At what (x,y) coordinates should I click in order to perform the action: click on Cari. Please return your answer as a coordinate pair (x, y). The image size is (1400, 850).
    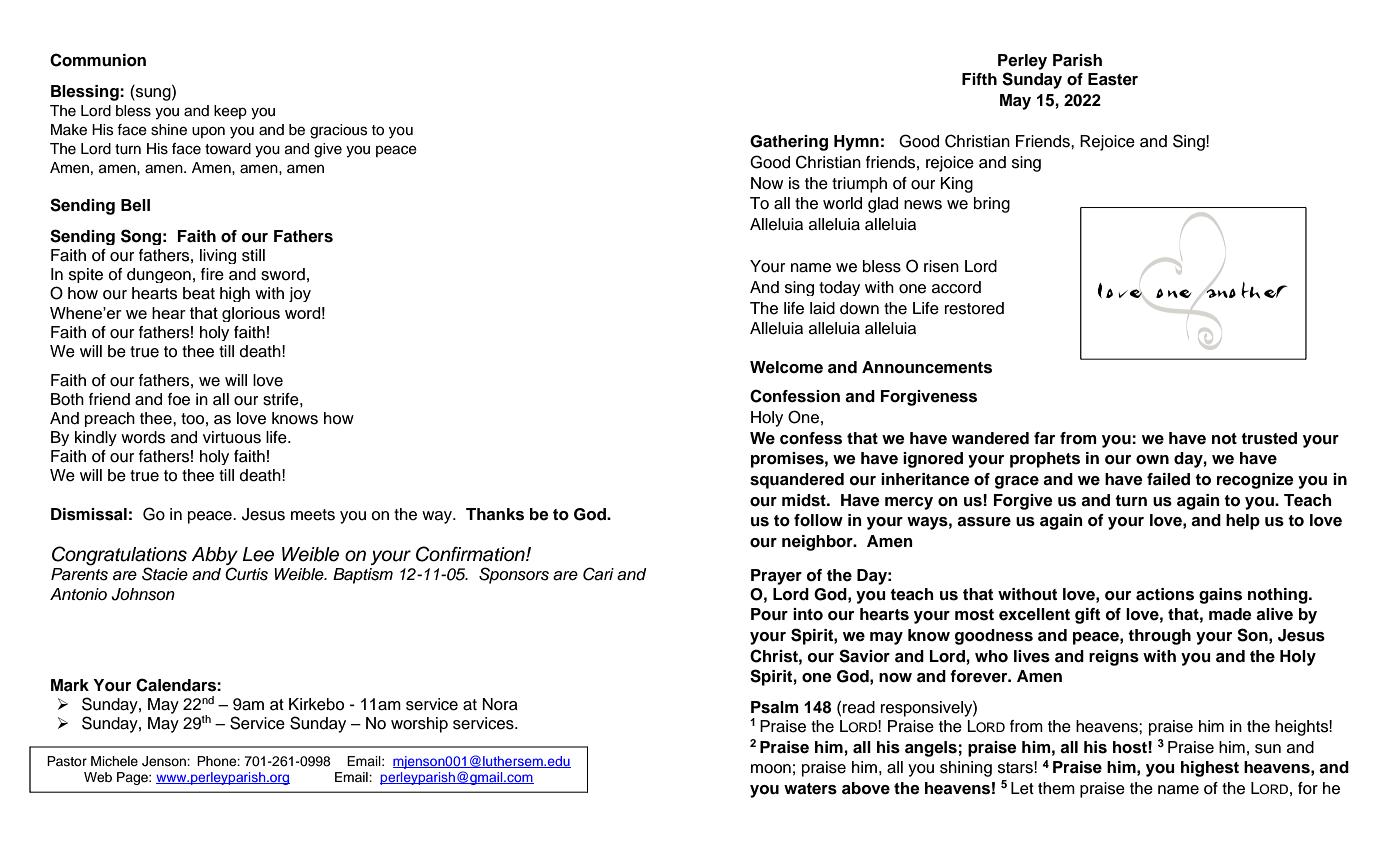
    Looking at the image, I should click on (598, 574).
